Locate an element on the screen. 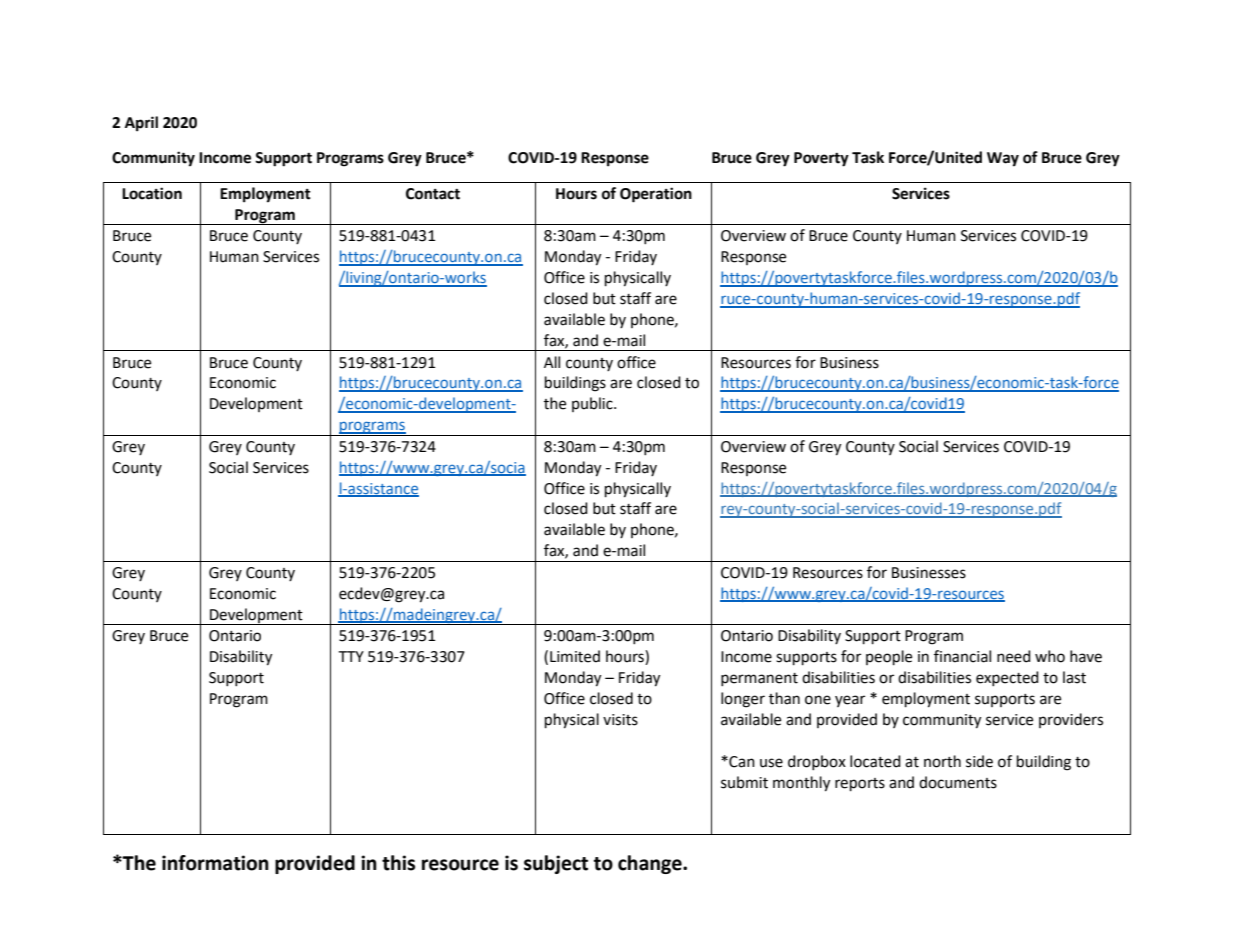 The width and height of the screenshot is (1233, 952). public is located at coordinates (593, 404).
